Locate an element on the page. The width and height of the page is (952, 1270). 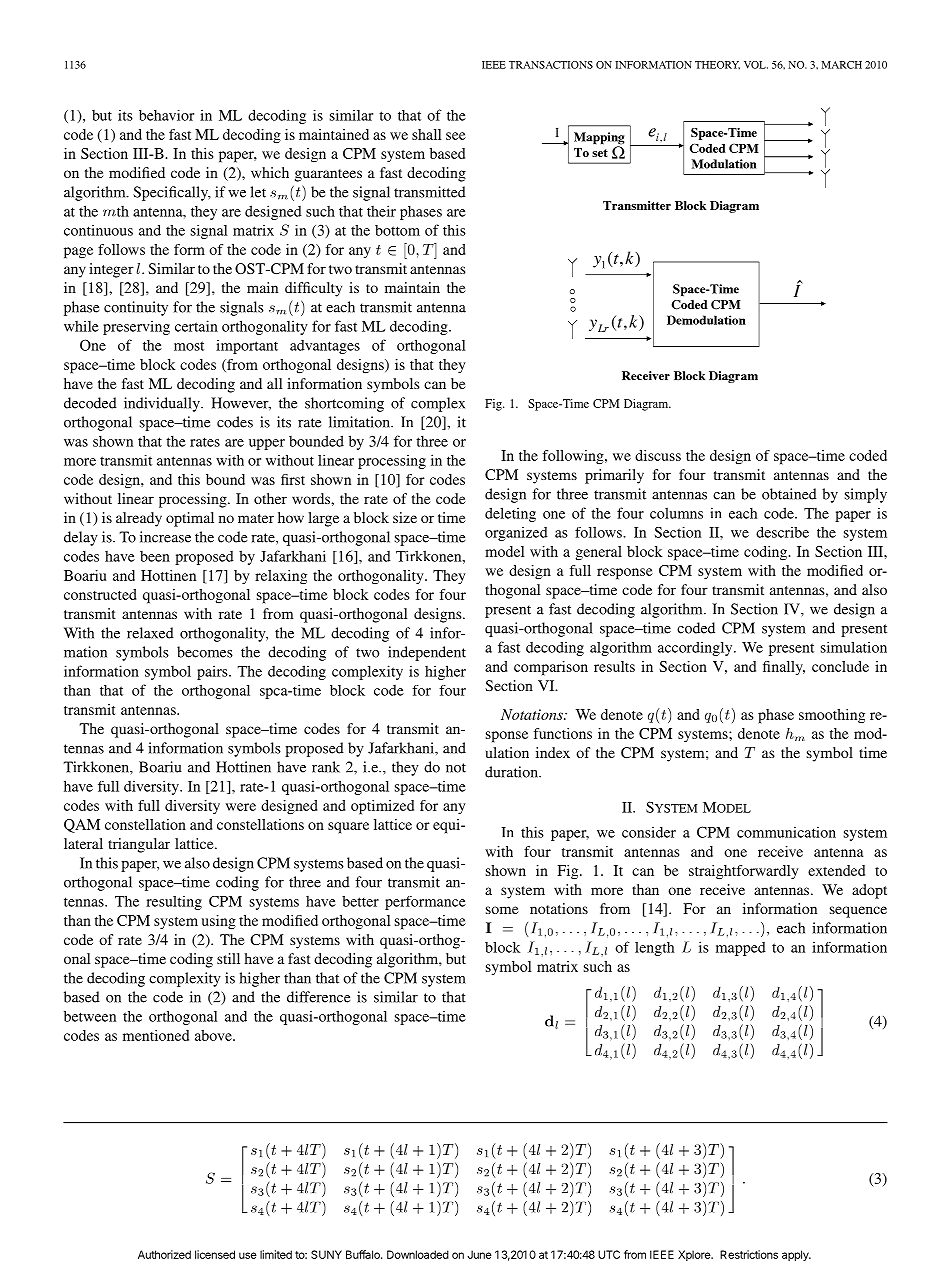
resulting is located at coordinates (174, 903).
